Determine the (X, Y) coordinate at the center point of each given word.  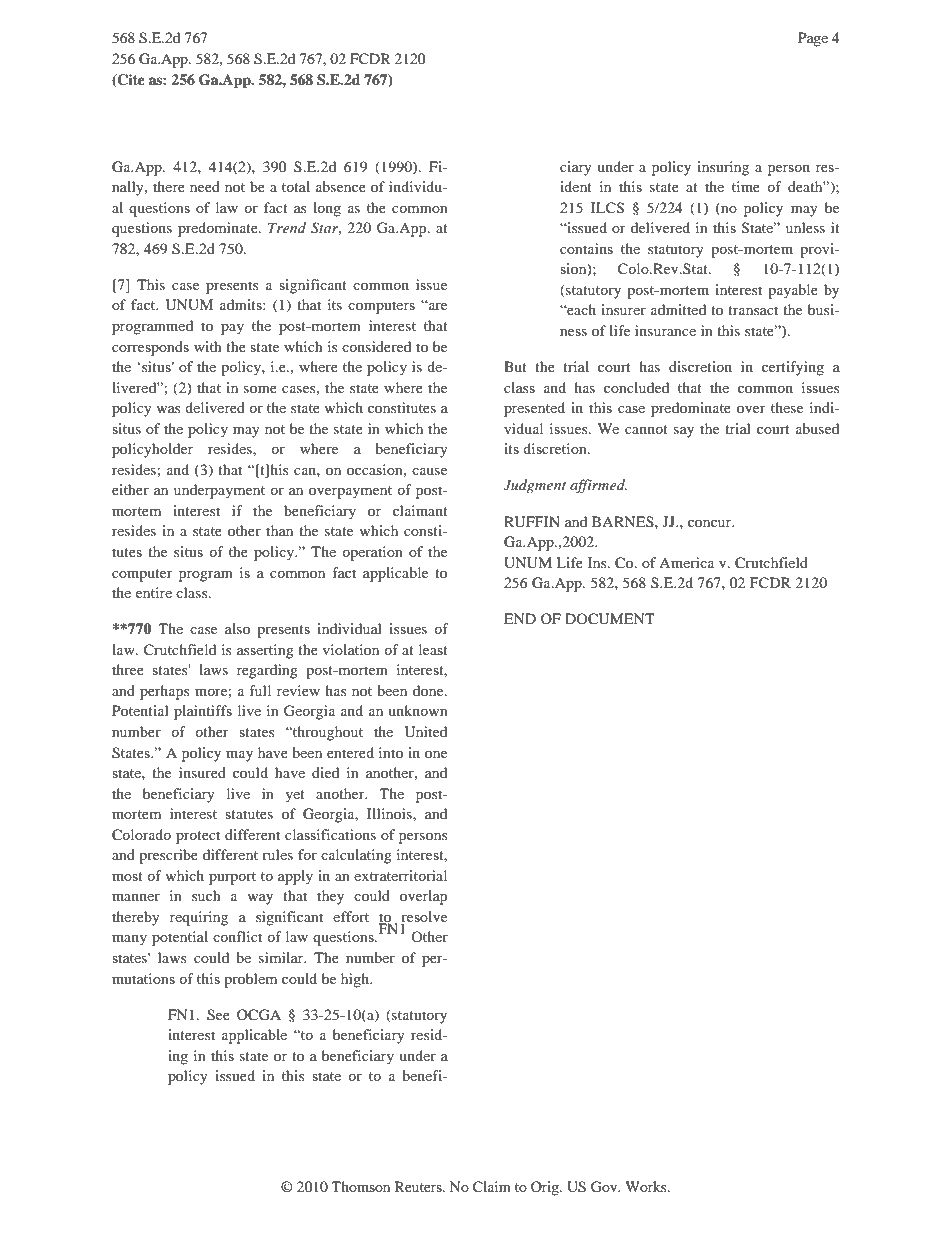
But (515, 366)
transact (753, 310)
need (205, 186)
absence (341, 186)
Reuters (419, 1186)
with (208, 346)
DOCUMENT (610, 619)
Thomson (361, 1186)
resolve (424, 918)
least (433, 649)
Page (813, 39)
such (206, 895)
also (237, 628)
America (686, 562)
